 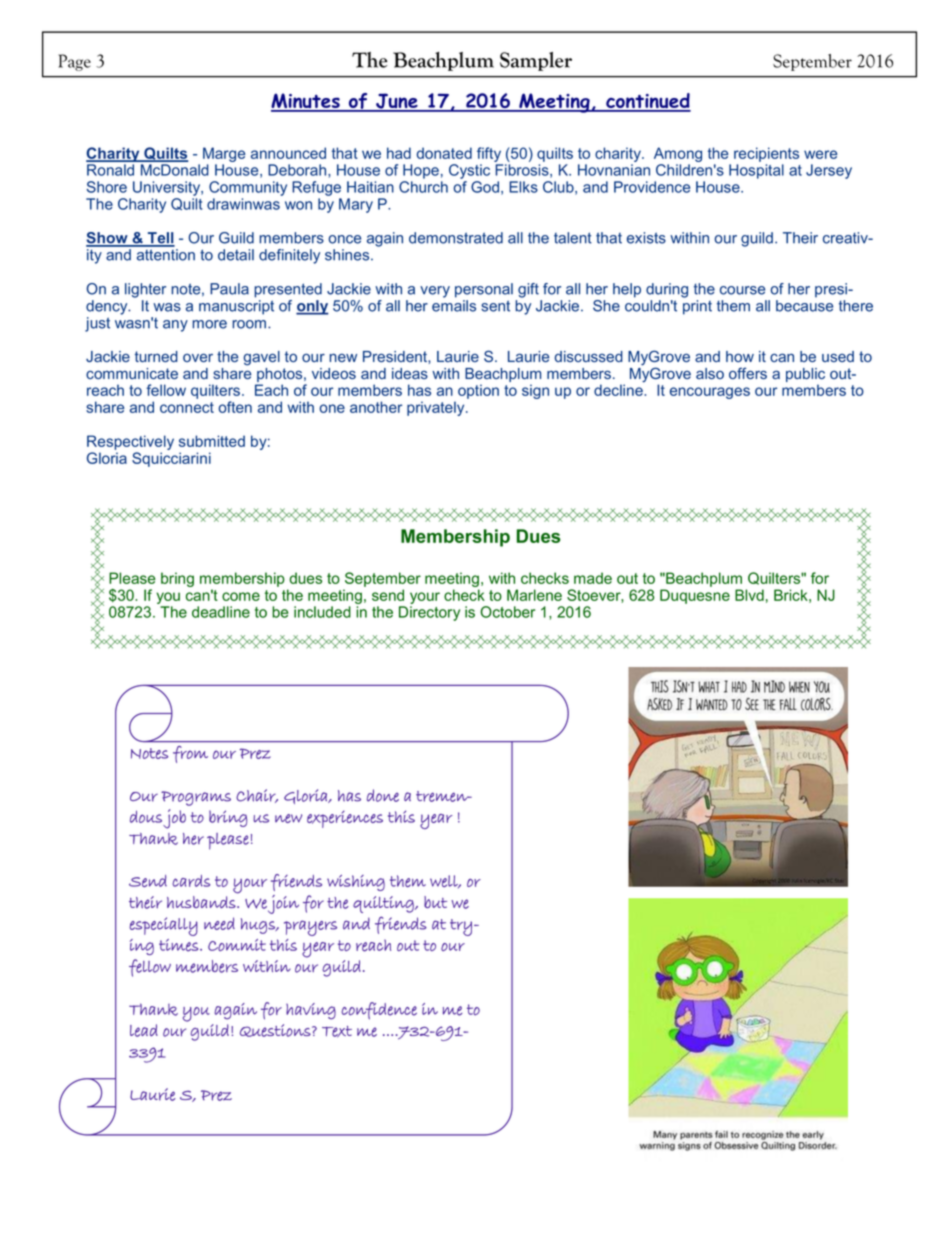 What do you see at coordinates (397, 102) in the image?
I see `June` at bounding box center [397, 102].
